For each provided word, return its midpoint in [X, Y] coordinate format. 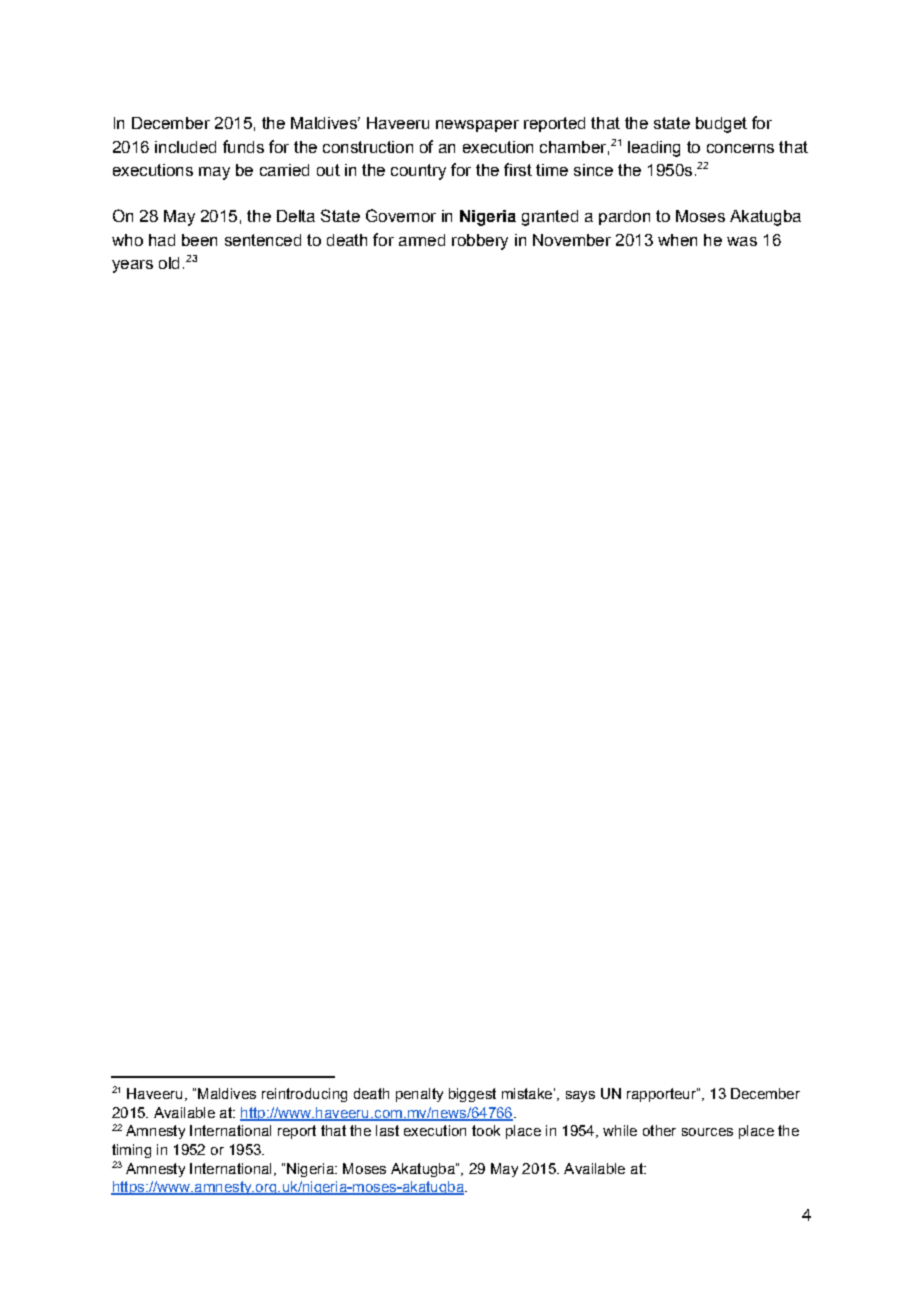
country [418, 172]
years [132, 266]
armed [422, 240]
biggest [472, 1095]
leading [654, 149]
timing [131, 1151]
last [387, 1130]
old [169, 263]
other [659, 1130]
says [580, 1096]
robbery [480, 242]
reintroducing [304, 1095]
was [742, 241]
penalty [419, 1095]
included [185, 147]
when [677, 240]
